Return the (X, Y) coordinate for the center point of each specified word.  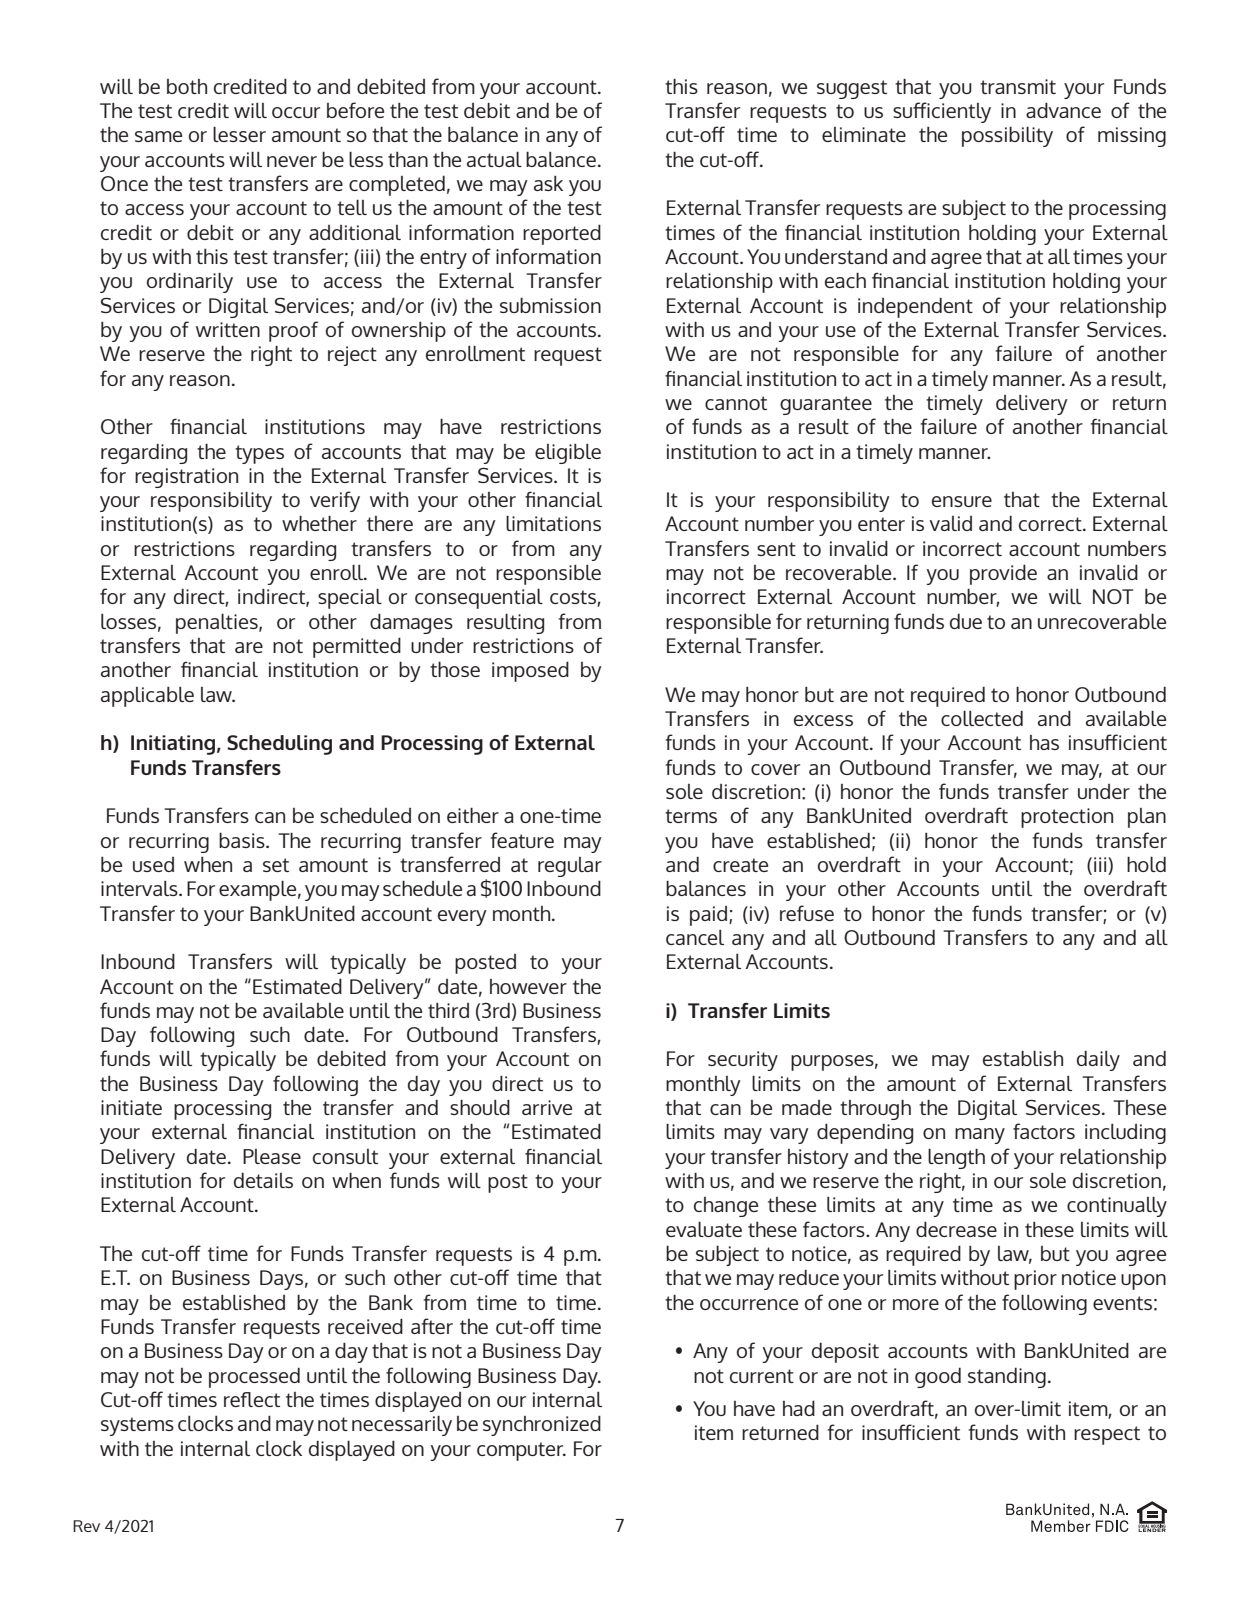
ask (548, 183)
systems (137, 1426)
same (158, 136)
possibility (1007, 136)
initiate (131, 1107)
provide (1003, 574)
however (528, 986)
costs (574, 598)
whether (319, 523)
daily (1098, 1061)
